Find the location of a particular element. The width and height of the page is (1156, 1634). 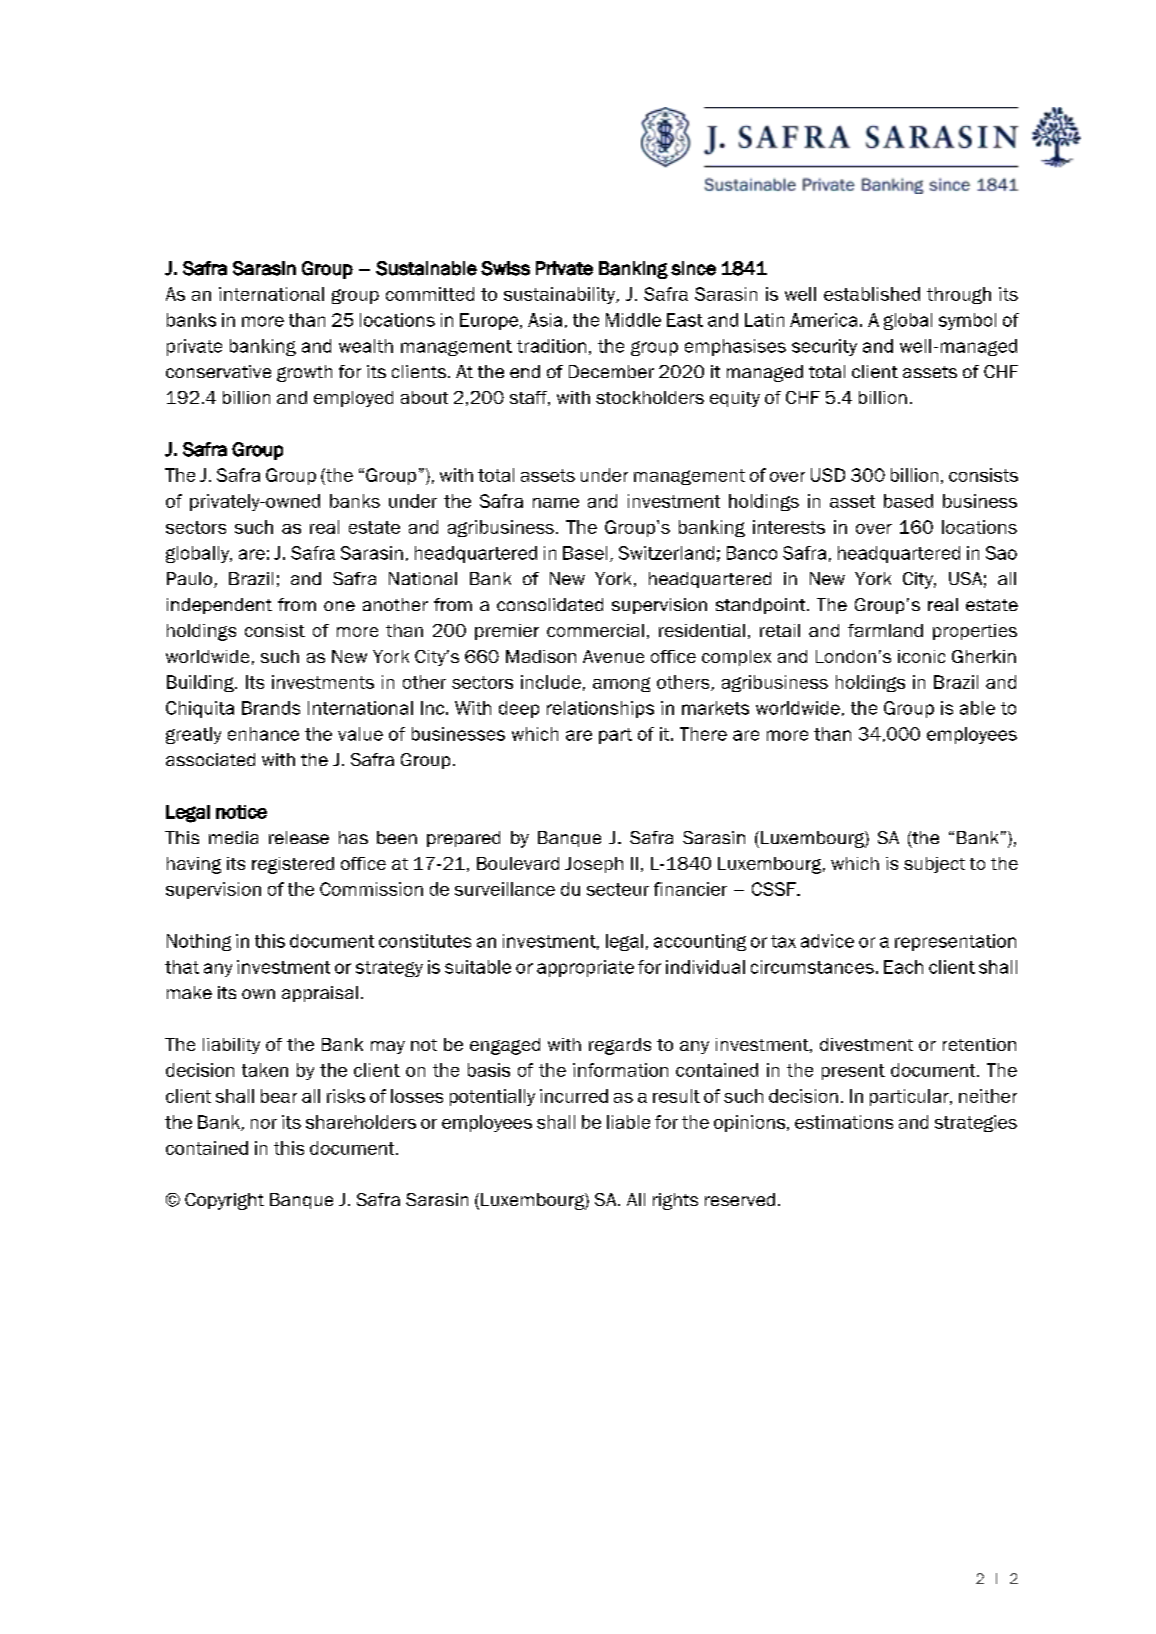

Copyright is located at coordinates (224, 1201).
